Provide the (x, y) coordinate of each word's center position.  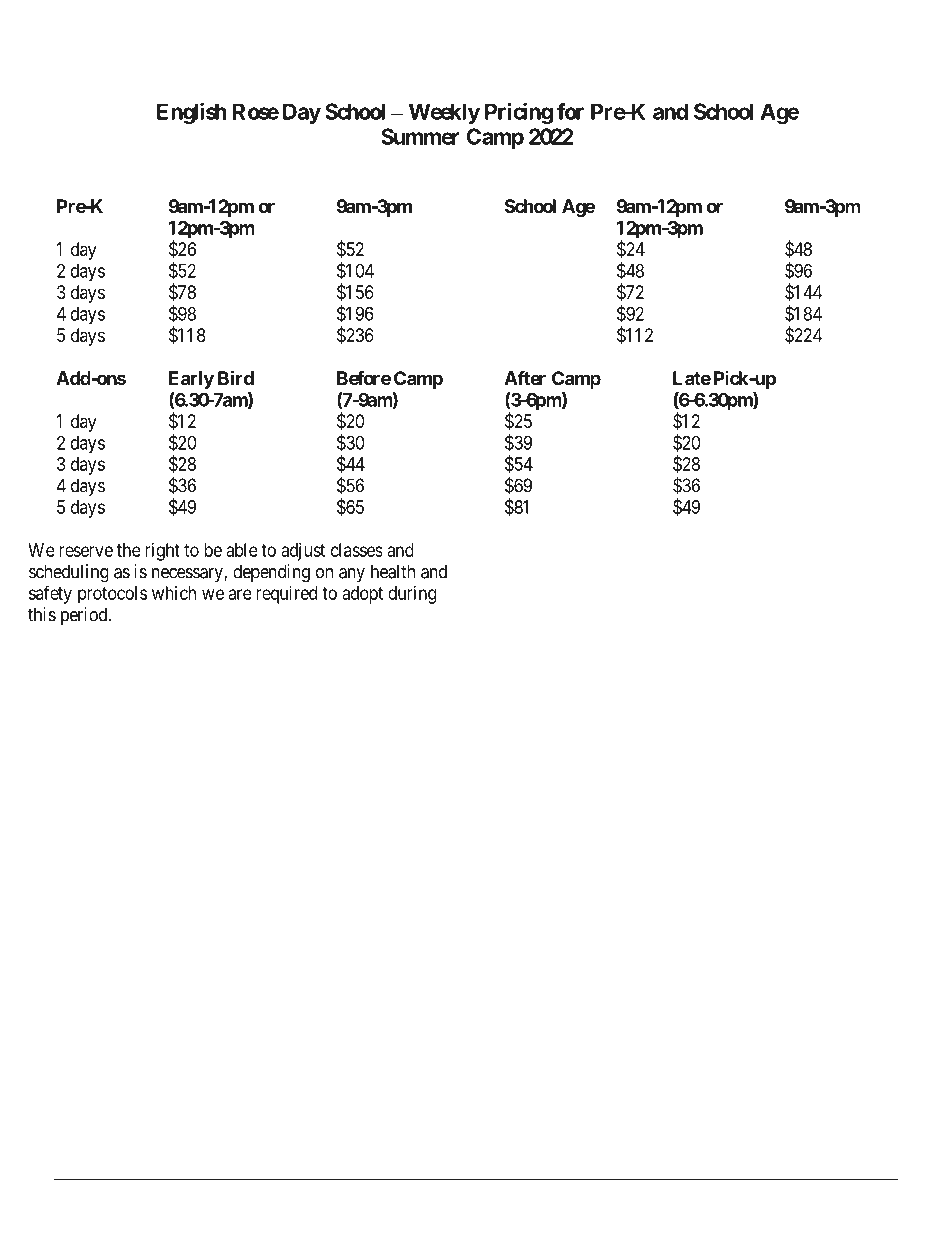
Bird (236, 377)
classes (357, 550)
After (525, 378)
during (412, 595)
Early (191, 380)
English (192, 113)
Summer (420, 136)
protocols (112, 595)
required (286, 595)
